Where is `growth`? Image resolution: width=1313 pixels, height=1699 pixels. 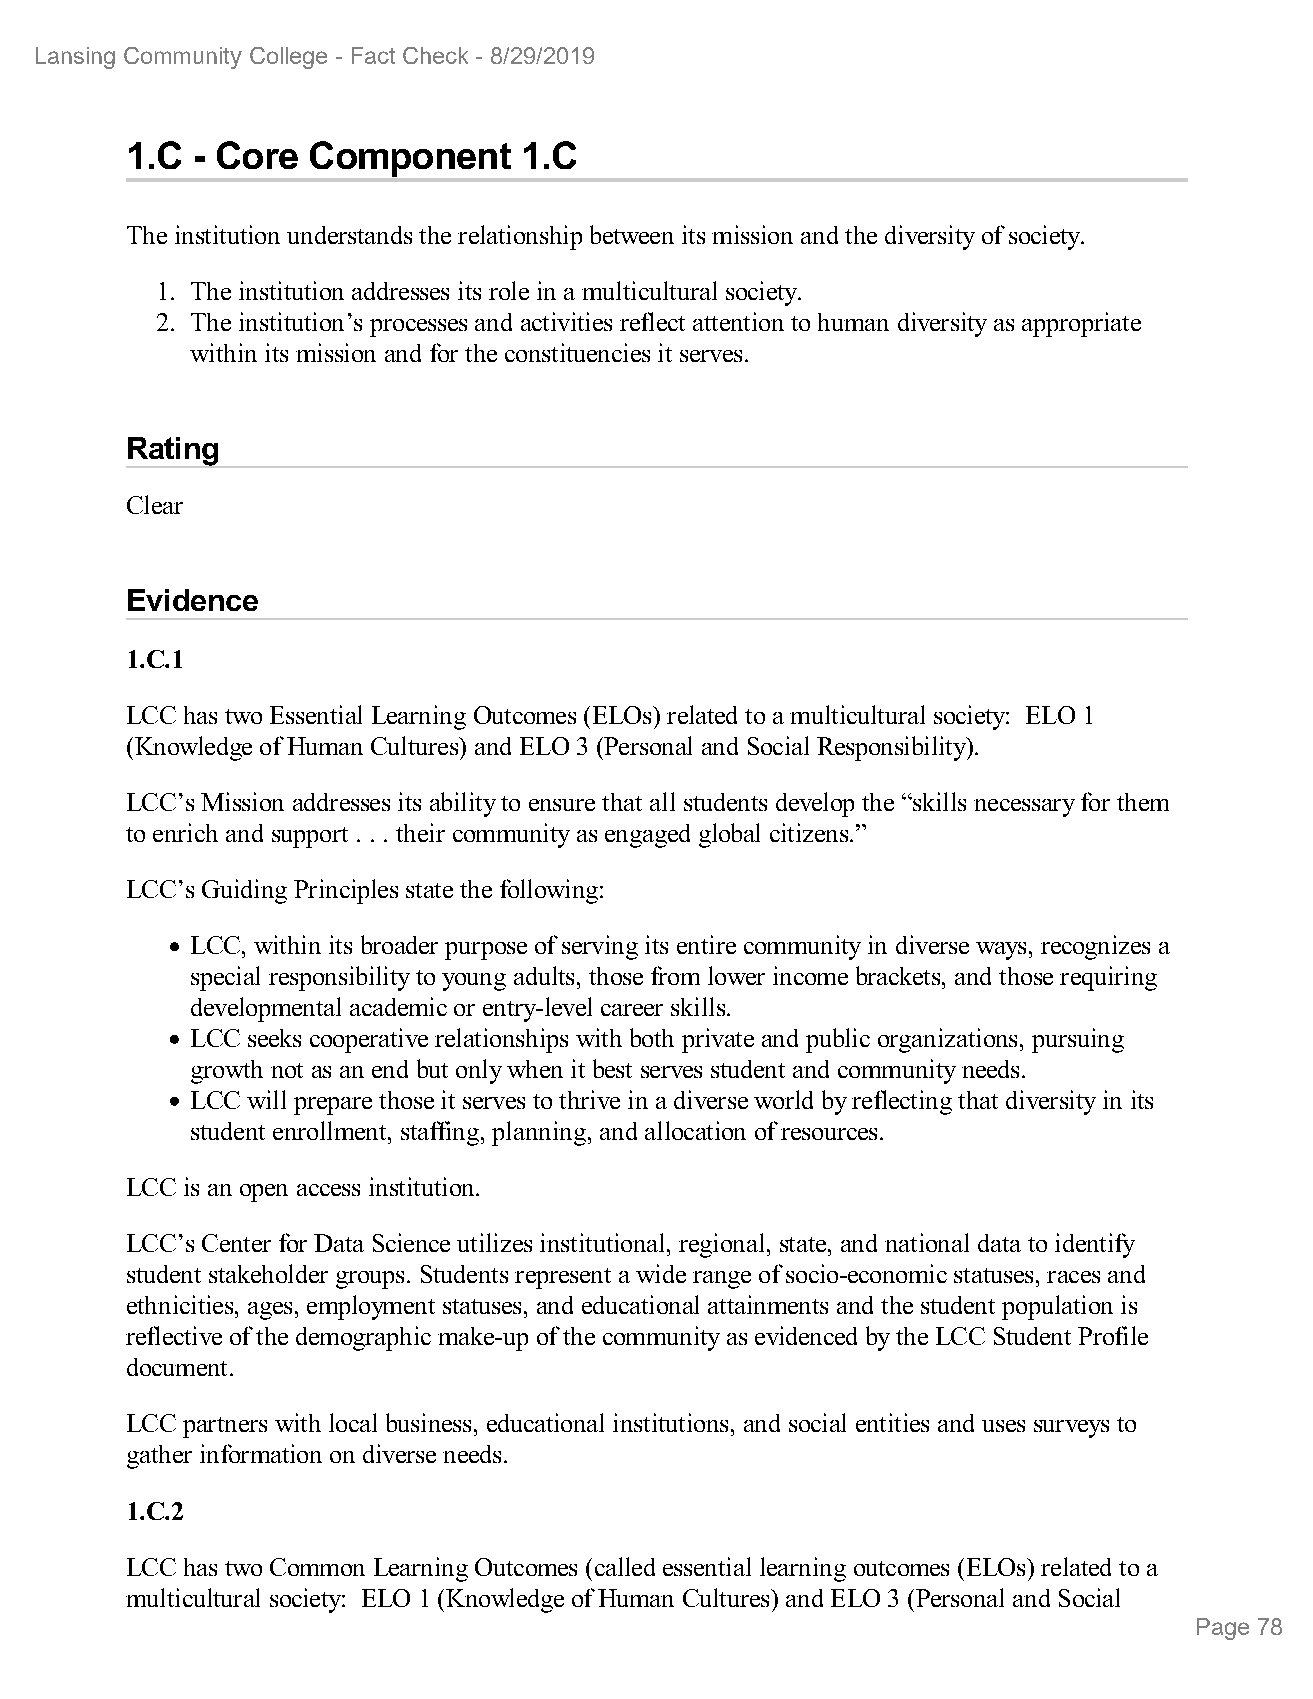
growth is located at coordinates (227, 1072).
